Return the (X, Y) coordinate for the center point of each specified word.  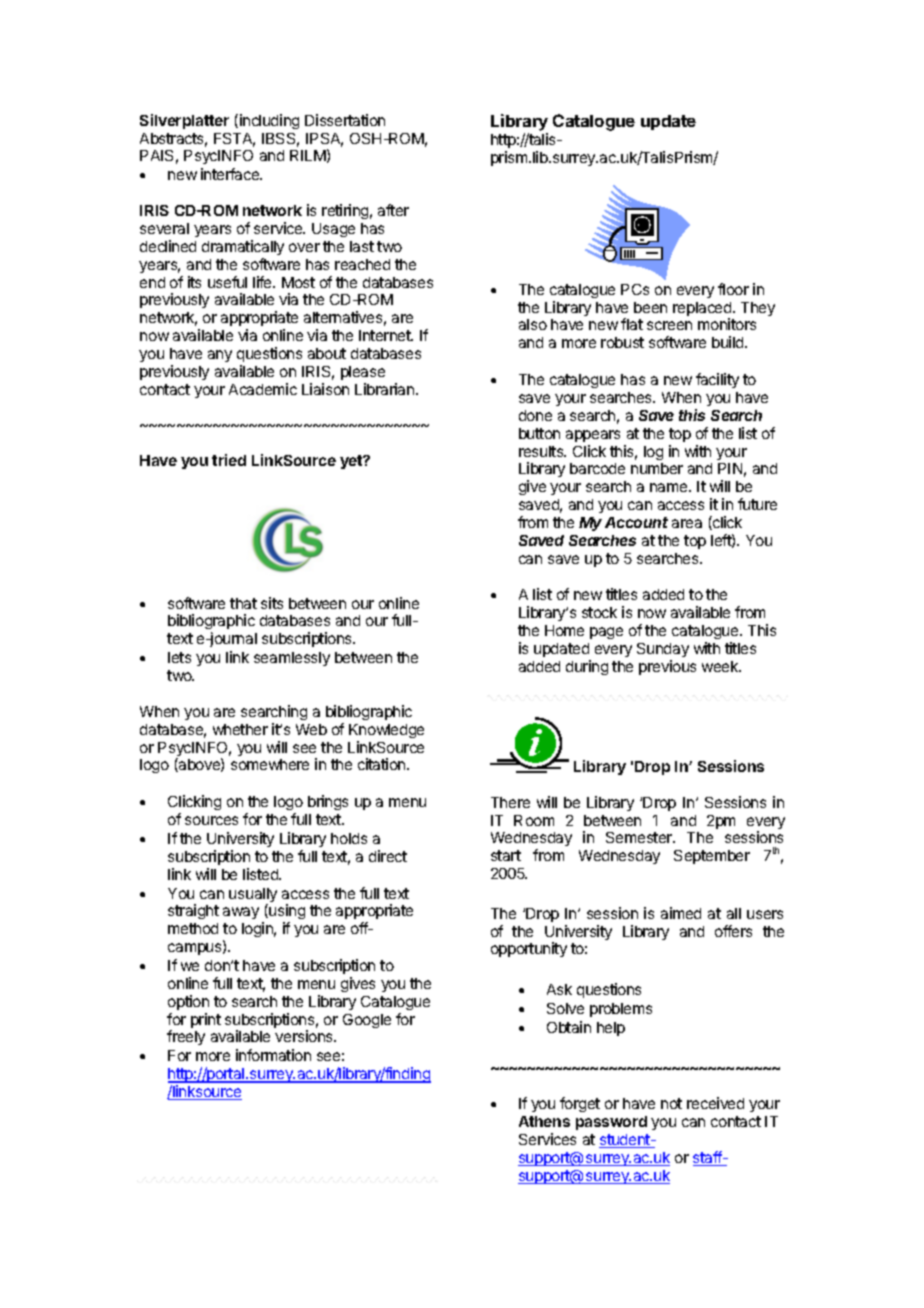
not (671, 1103)
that (243, 603)
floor (733, 289)
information (273, 1055)
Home (564, 630)
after (393, 210)
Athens (544, 1121)
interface (231, 174)
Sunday (663, 650)
